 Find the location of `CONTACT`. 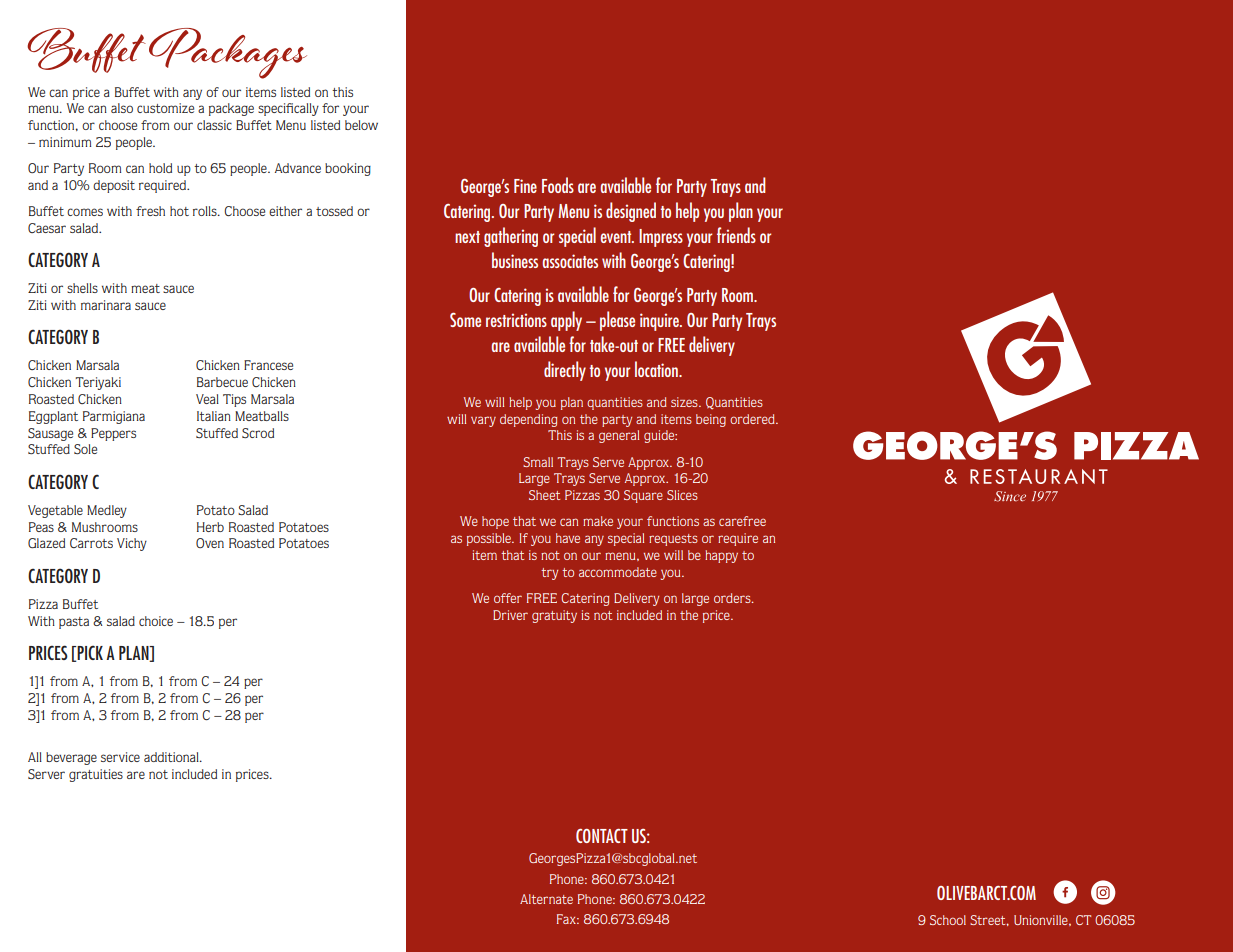

CONTACT is located at coordinates (602, 836).
